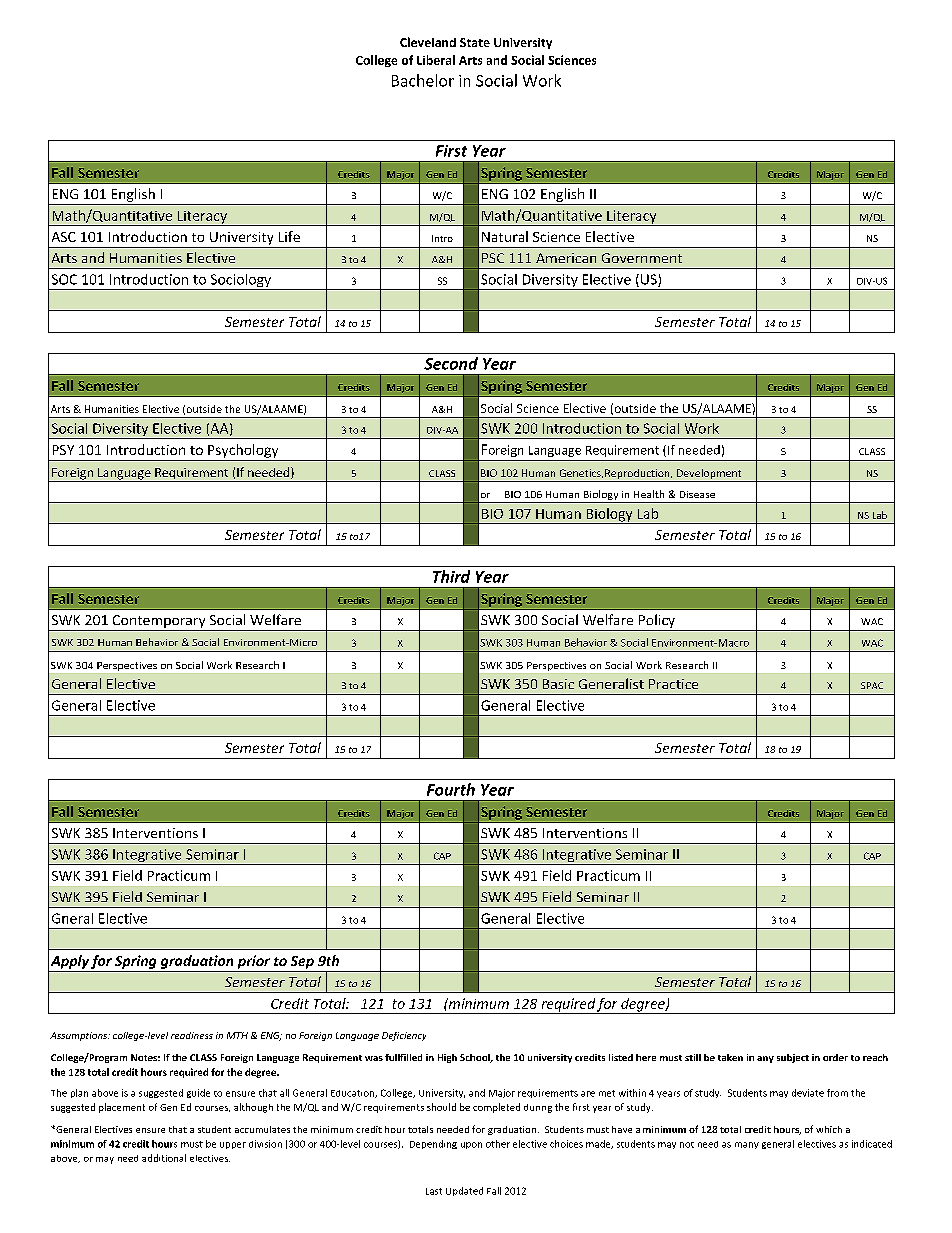  Describe the element at coordinates (164, 1158) in the document. I see `additional` at that location.
